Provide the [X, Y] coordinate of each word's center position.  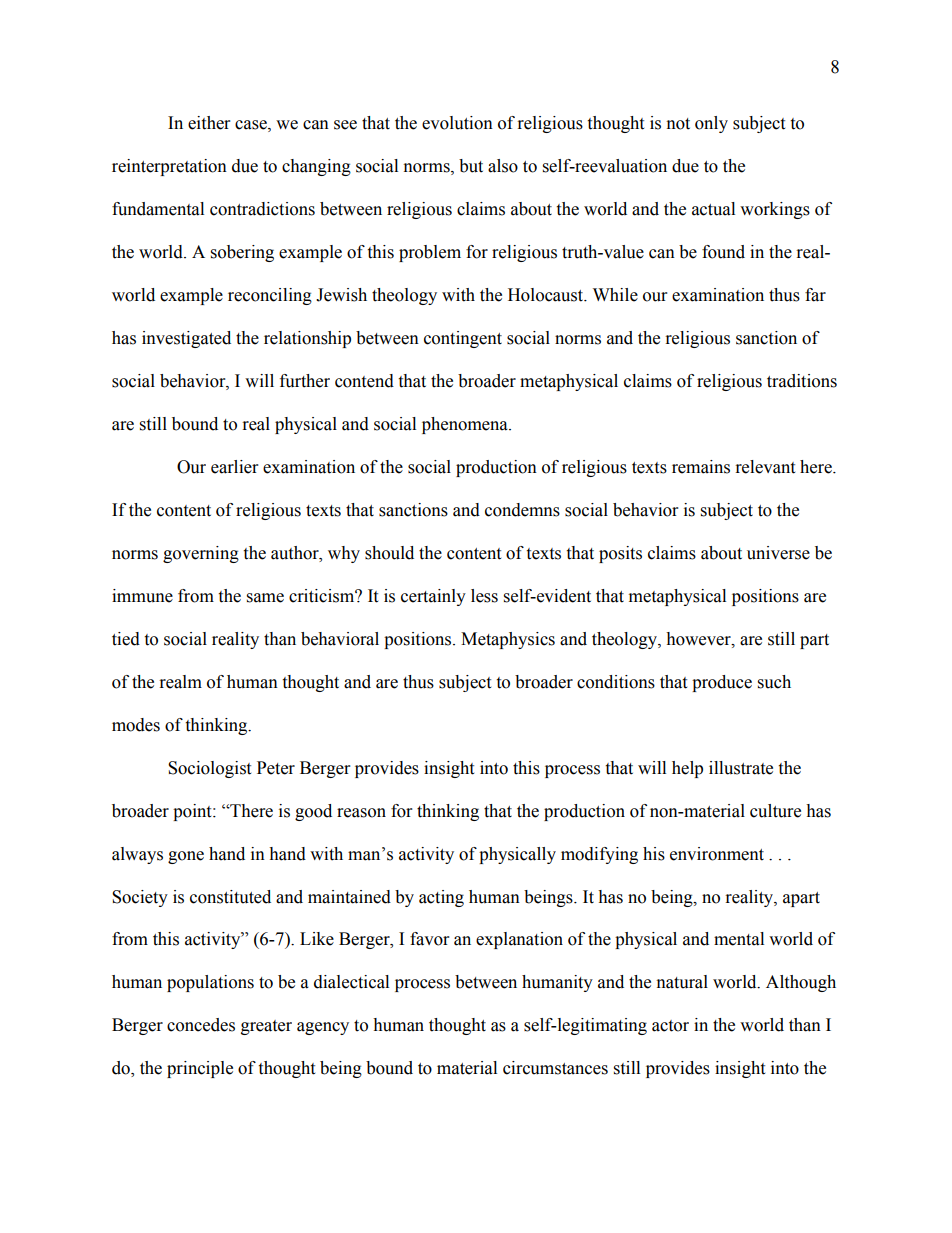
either [209, 123]
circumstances [555, 1068]
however [699, 639]
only [711, 124]
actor [670, 1026]
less [484, 596]
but [471, 166]
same [265, 598]
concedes [201, 1025]
